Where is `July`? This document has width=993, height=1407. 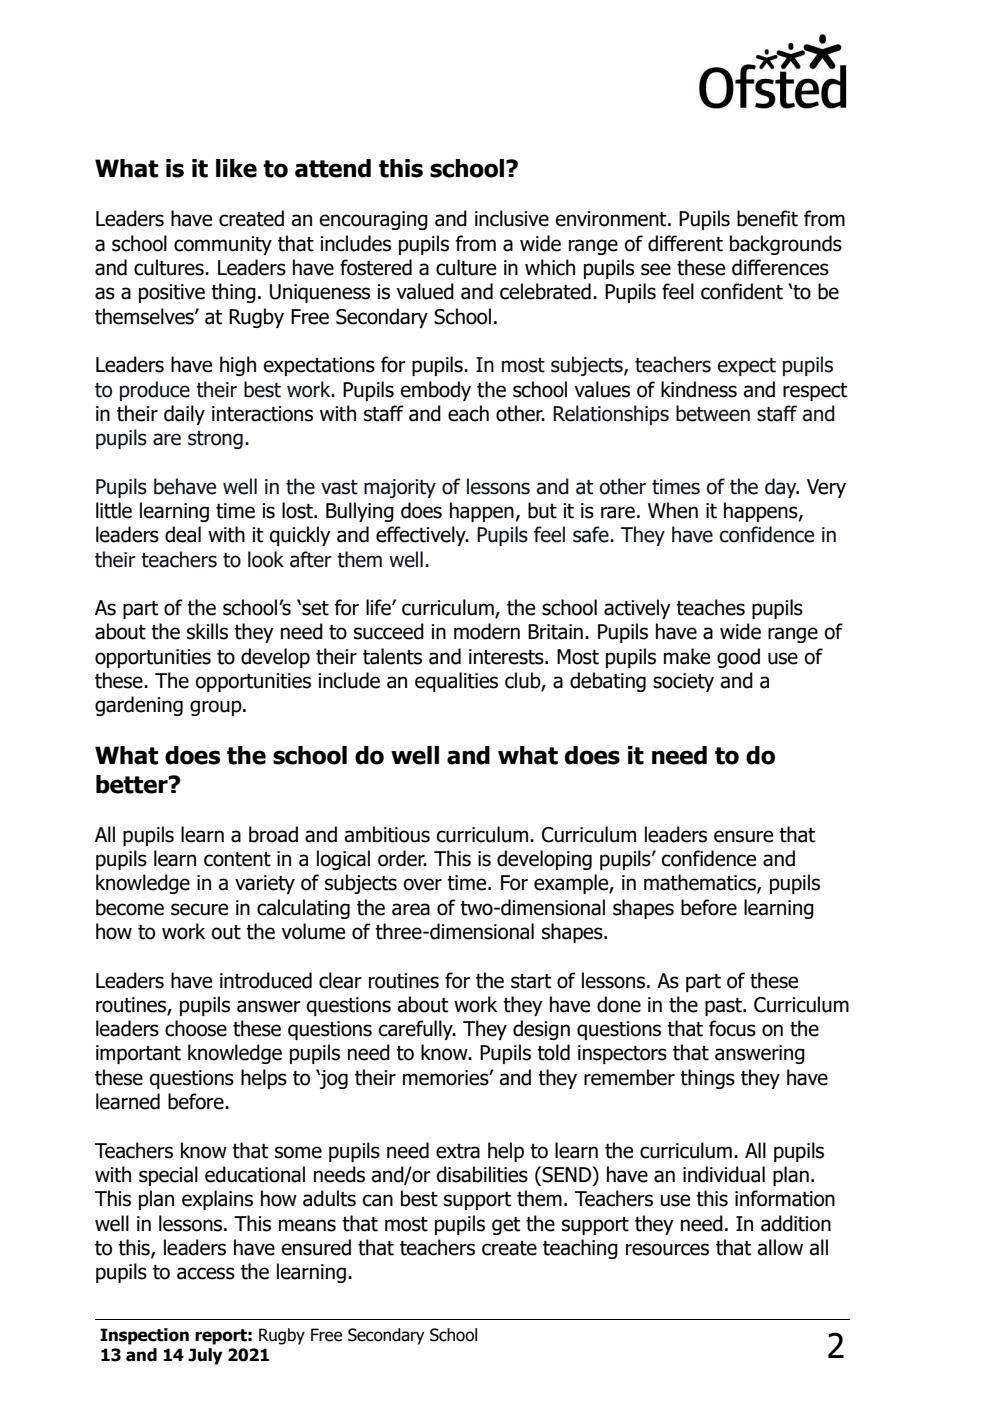
July is located at coordinates (205, 1356).
